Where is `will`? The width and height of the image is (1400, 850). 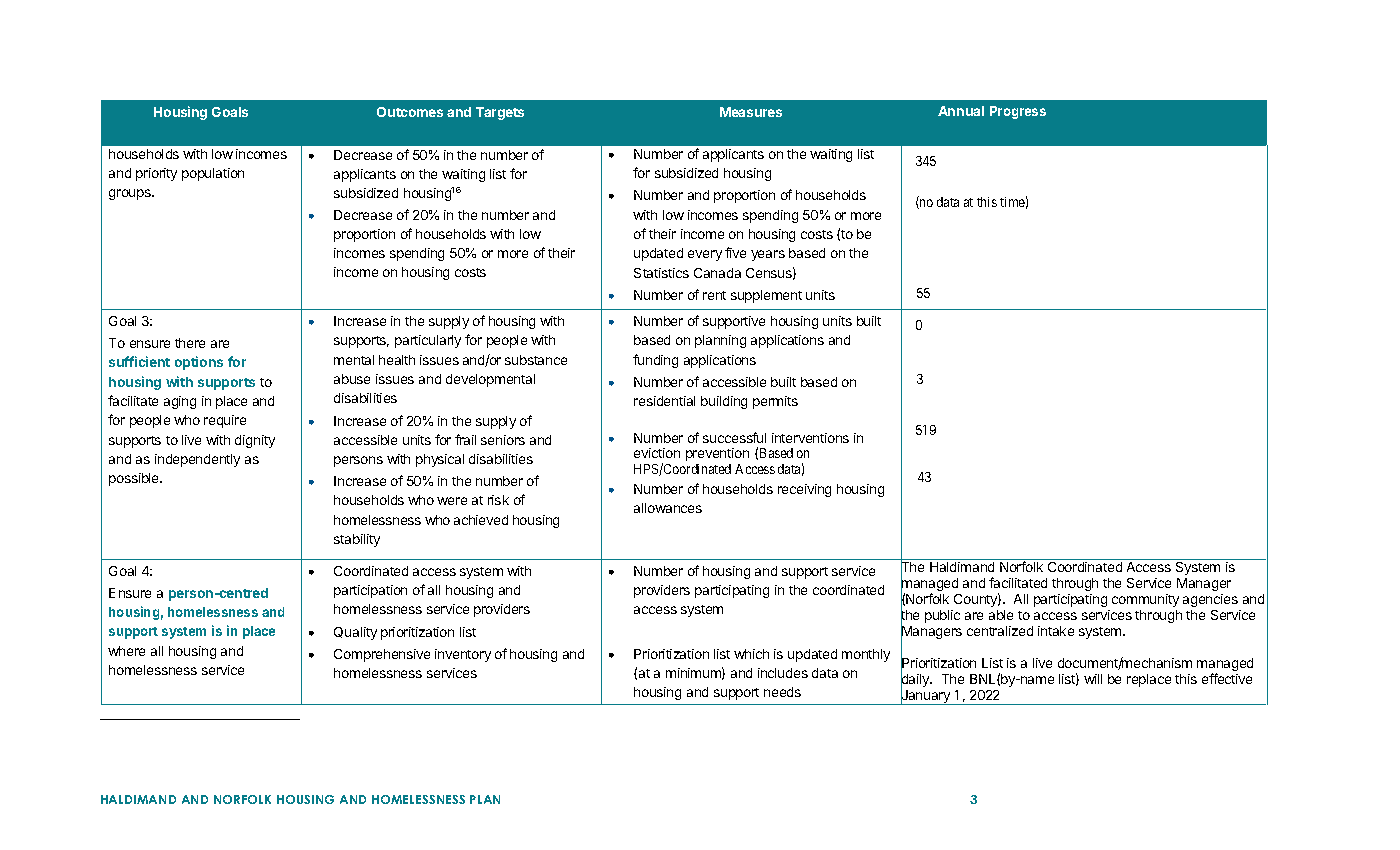 will is located at coordinates (1093, 679).
